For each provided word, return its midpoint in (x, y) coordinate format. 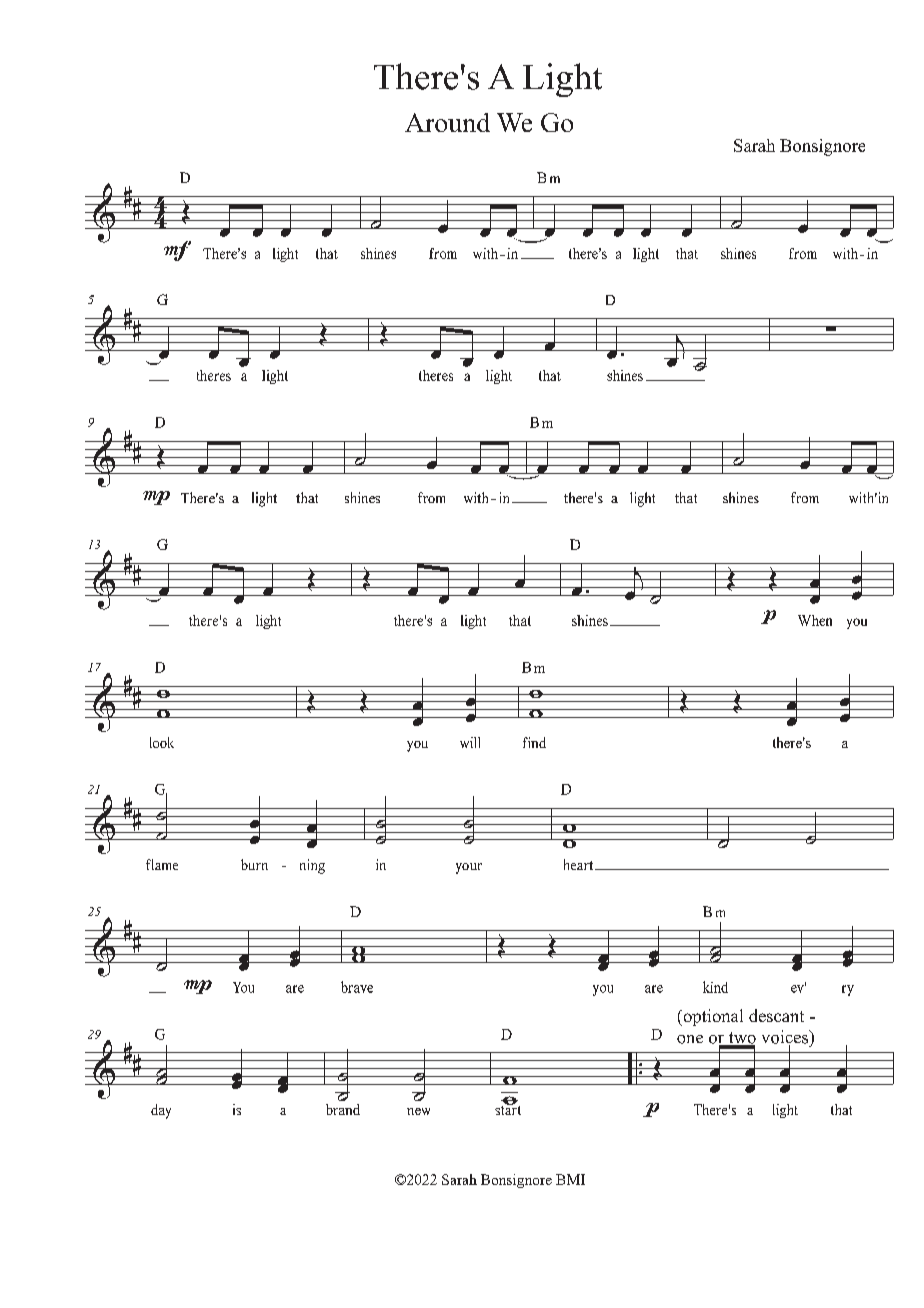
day (161, 1111)
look (162, 742)
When (815, 620)
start (508, 1109)
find (534, 742)
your (469, 868)
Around (447, 122)
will (470, 742)
